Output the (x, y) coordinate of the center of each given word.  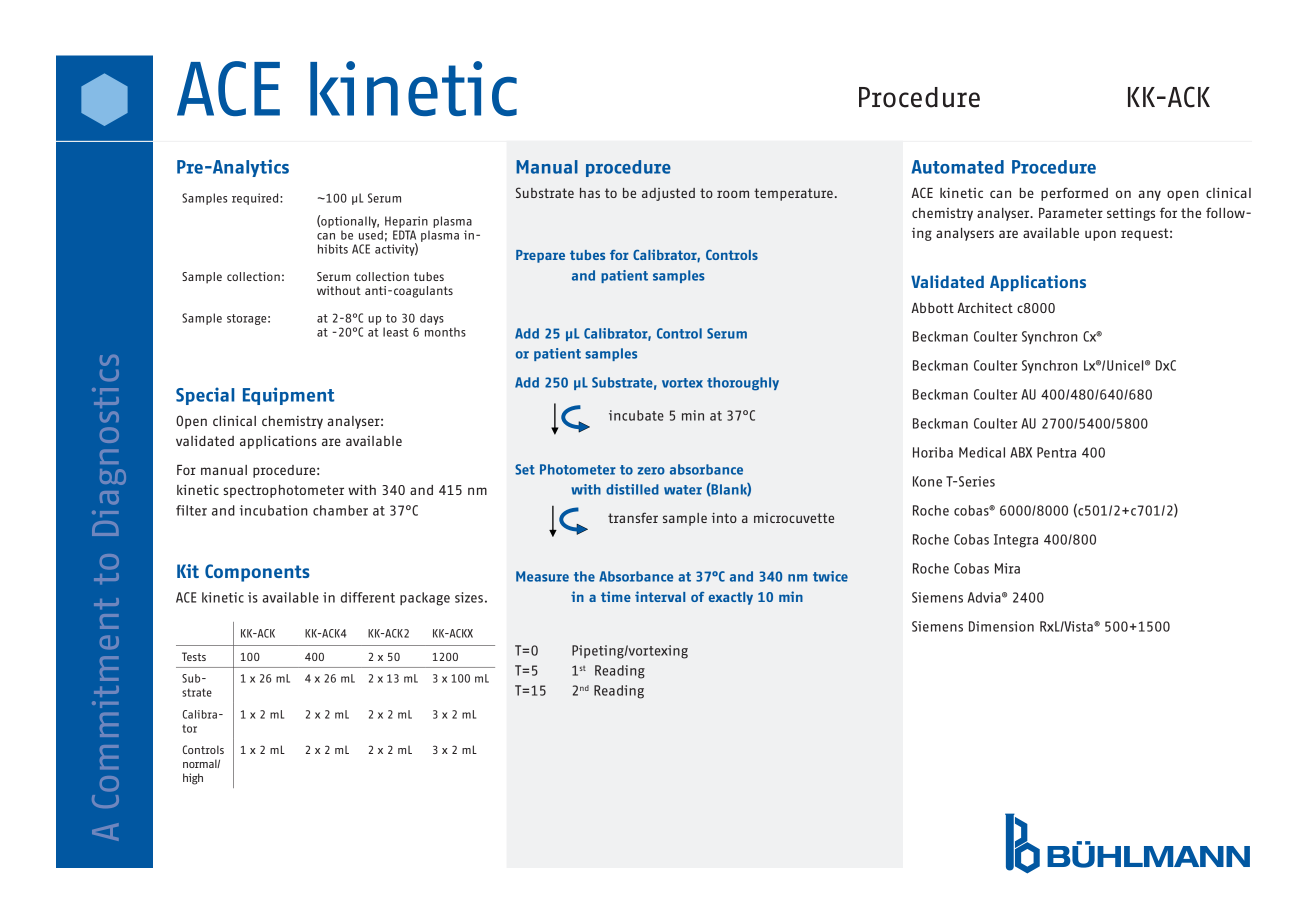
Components (257, 573)
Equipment (288, 396)
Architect (985, 308)
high (193, 779)
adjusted (668, 194)
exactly (731, 598)
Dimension (1001, 626)
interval (660, 596)
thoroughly (743, 384)
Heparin (406, 222)
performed (1074, 194)
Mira (1007, 568)
